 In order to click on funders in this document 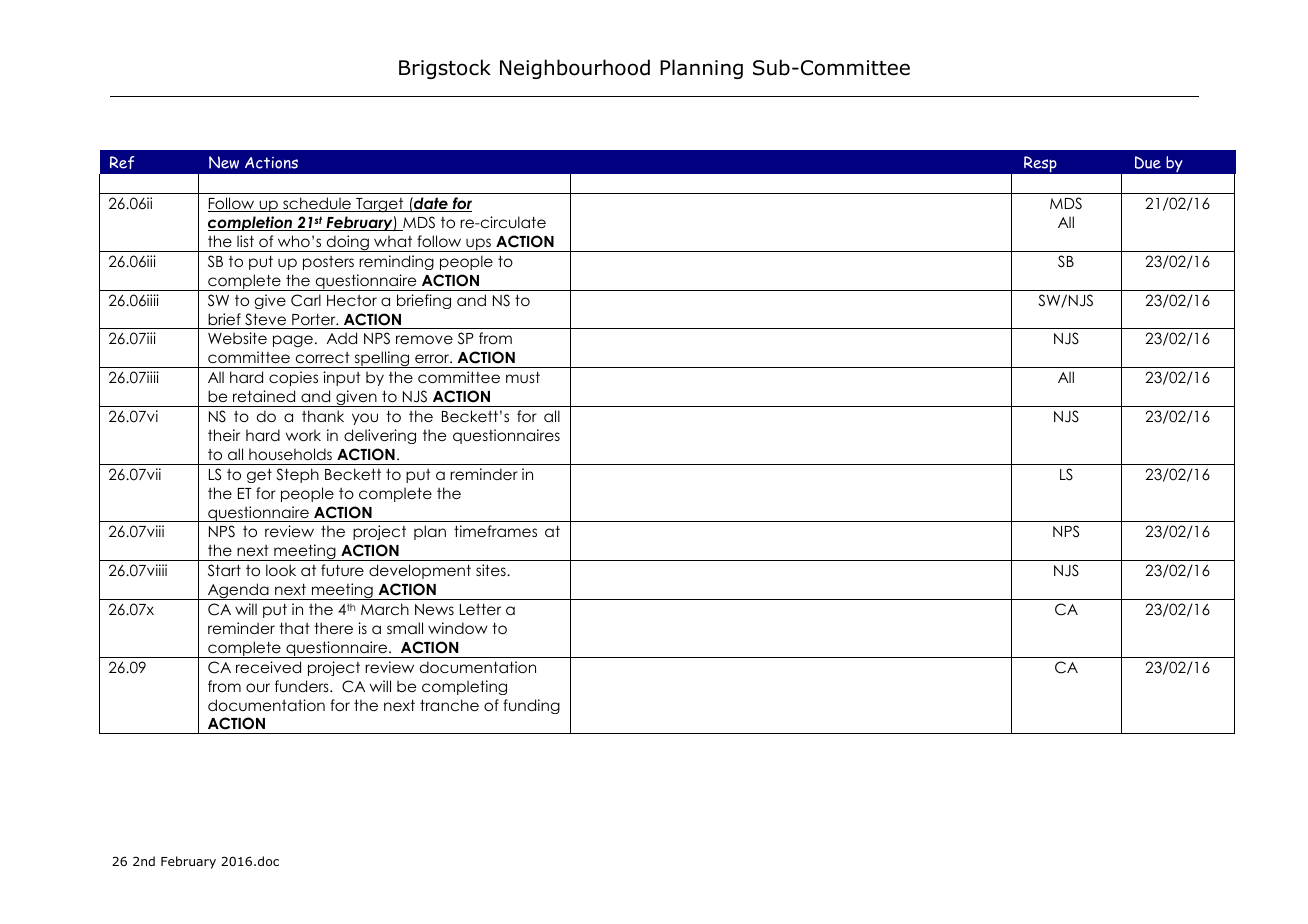, I will do `click(303, 686)`.
